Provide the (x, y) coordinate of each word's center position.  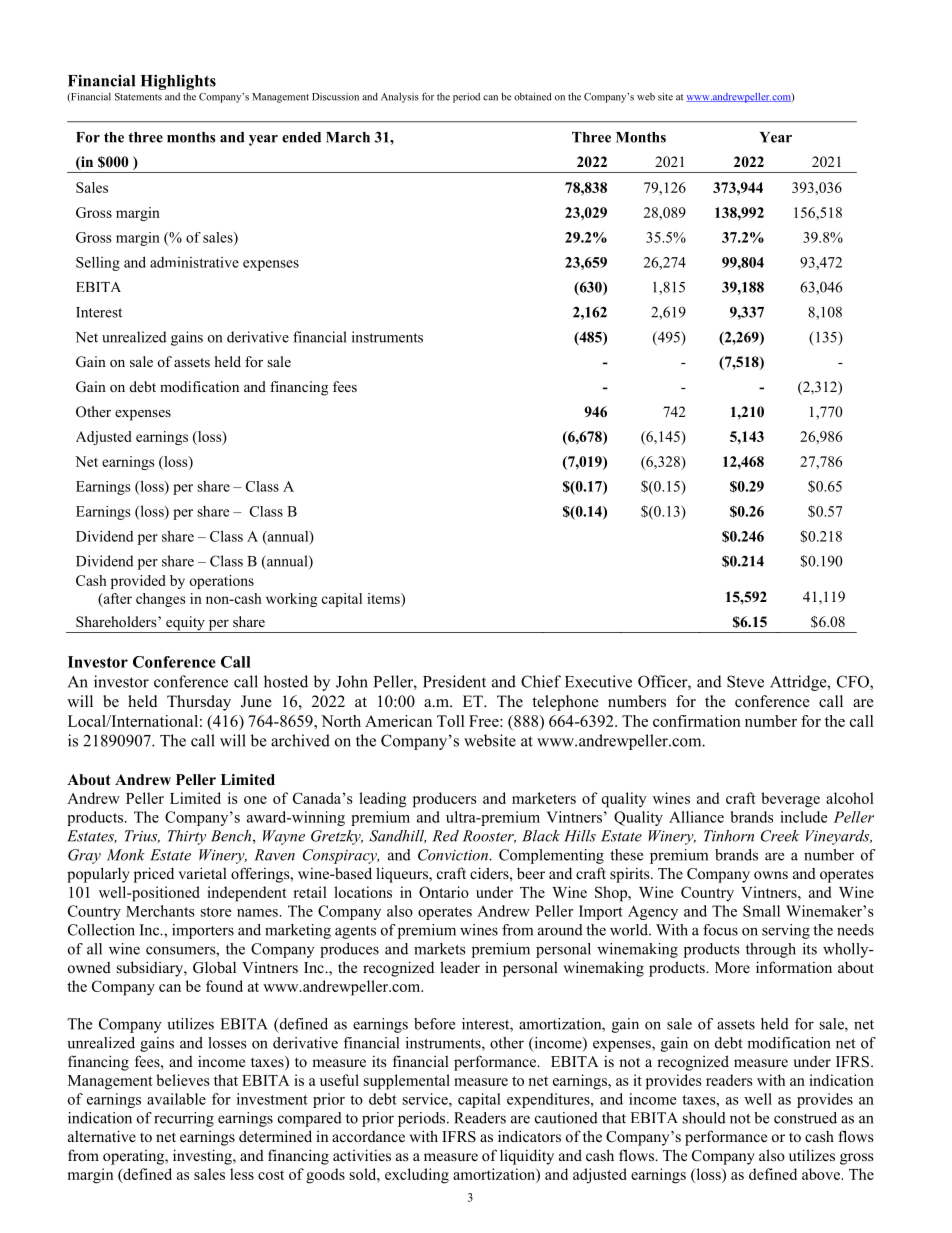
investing (203, 1157)
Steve (745, 681)
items (384, 598)
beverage (790, 800)
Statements (138, 97)
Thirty (187, 837)
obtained (533, 96)
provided (138, 582)
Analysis (400, 97)
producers (445, 800)
